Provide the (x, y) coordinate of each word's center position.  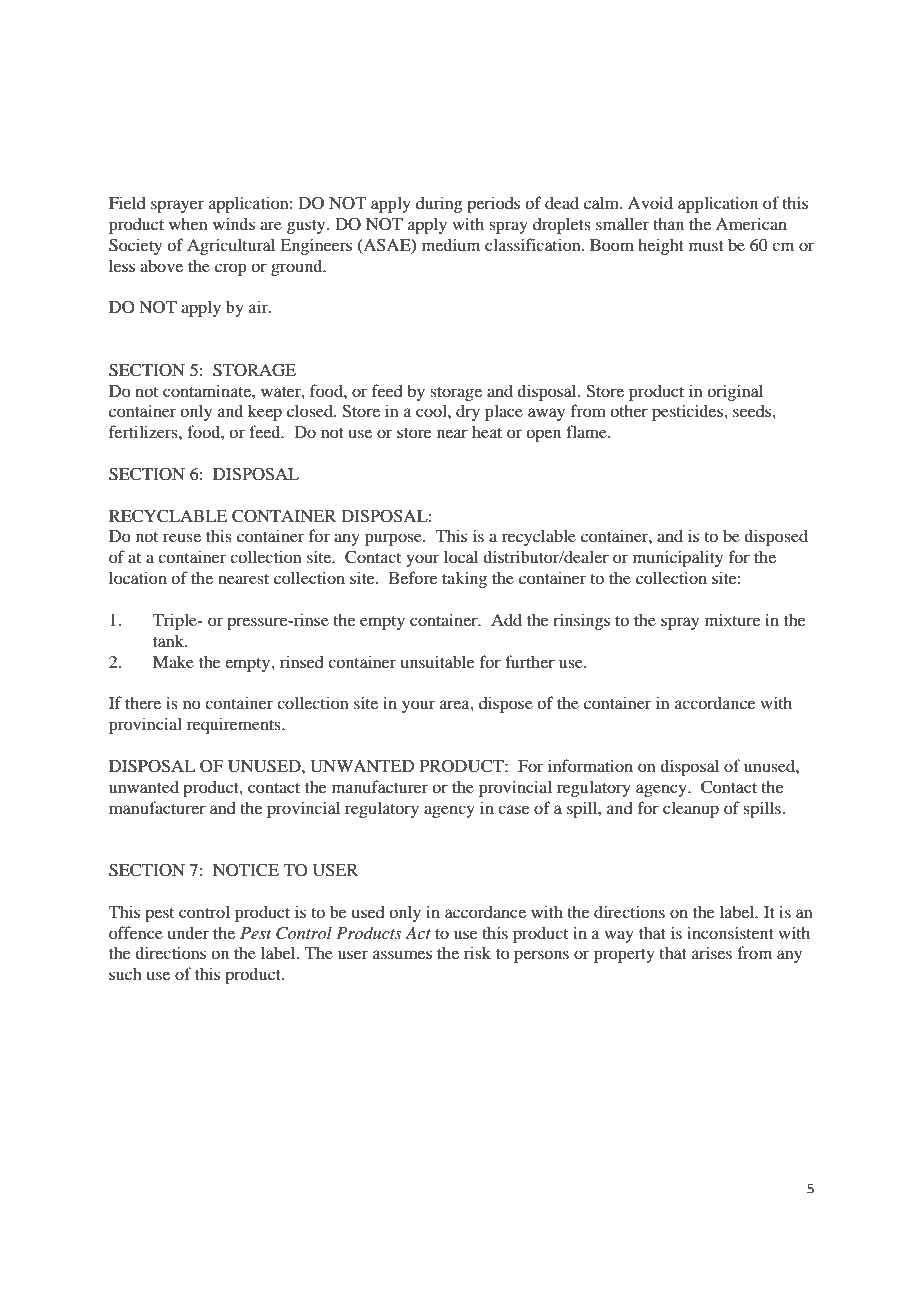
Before (413, 577)
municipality (678, 558)
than (668, 223)
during (439, 205)
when (188, 223)
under (188, 932)
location (138, 577)
